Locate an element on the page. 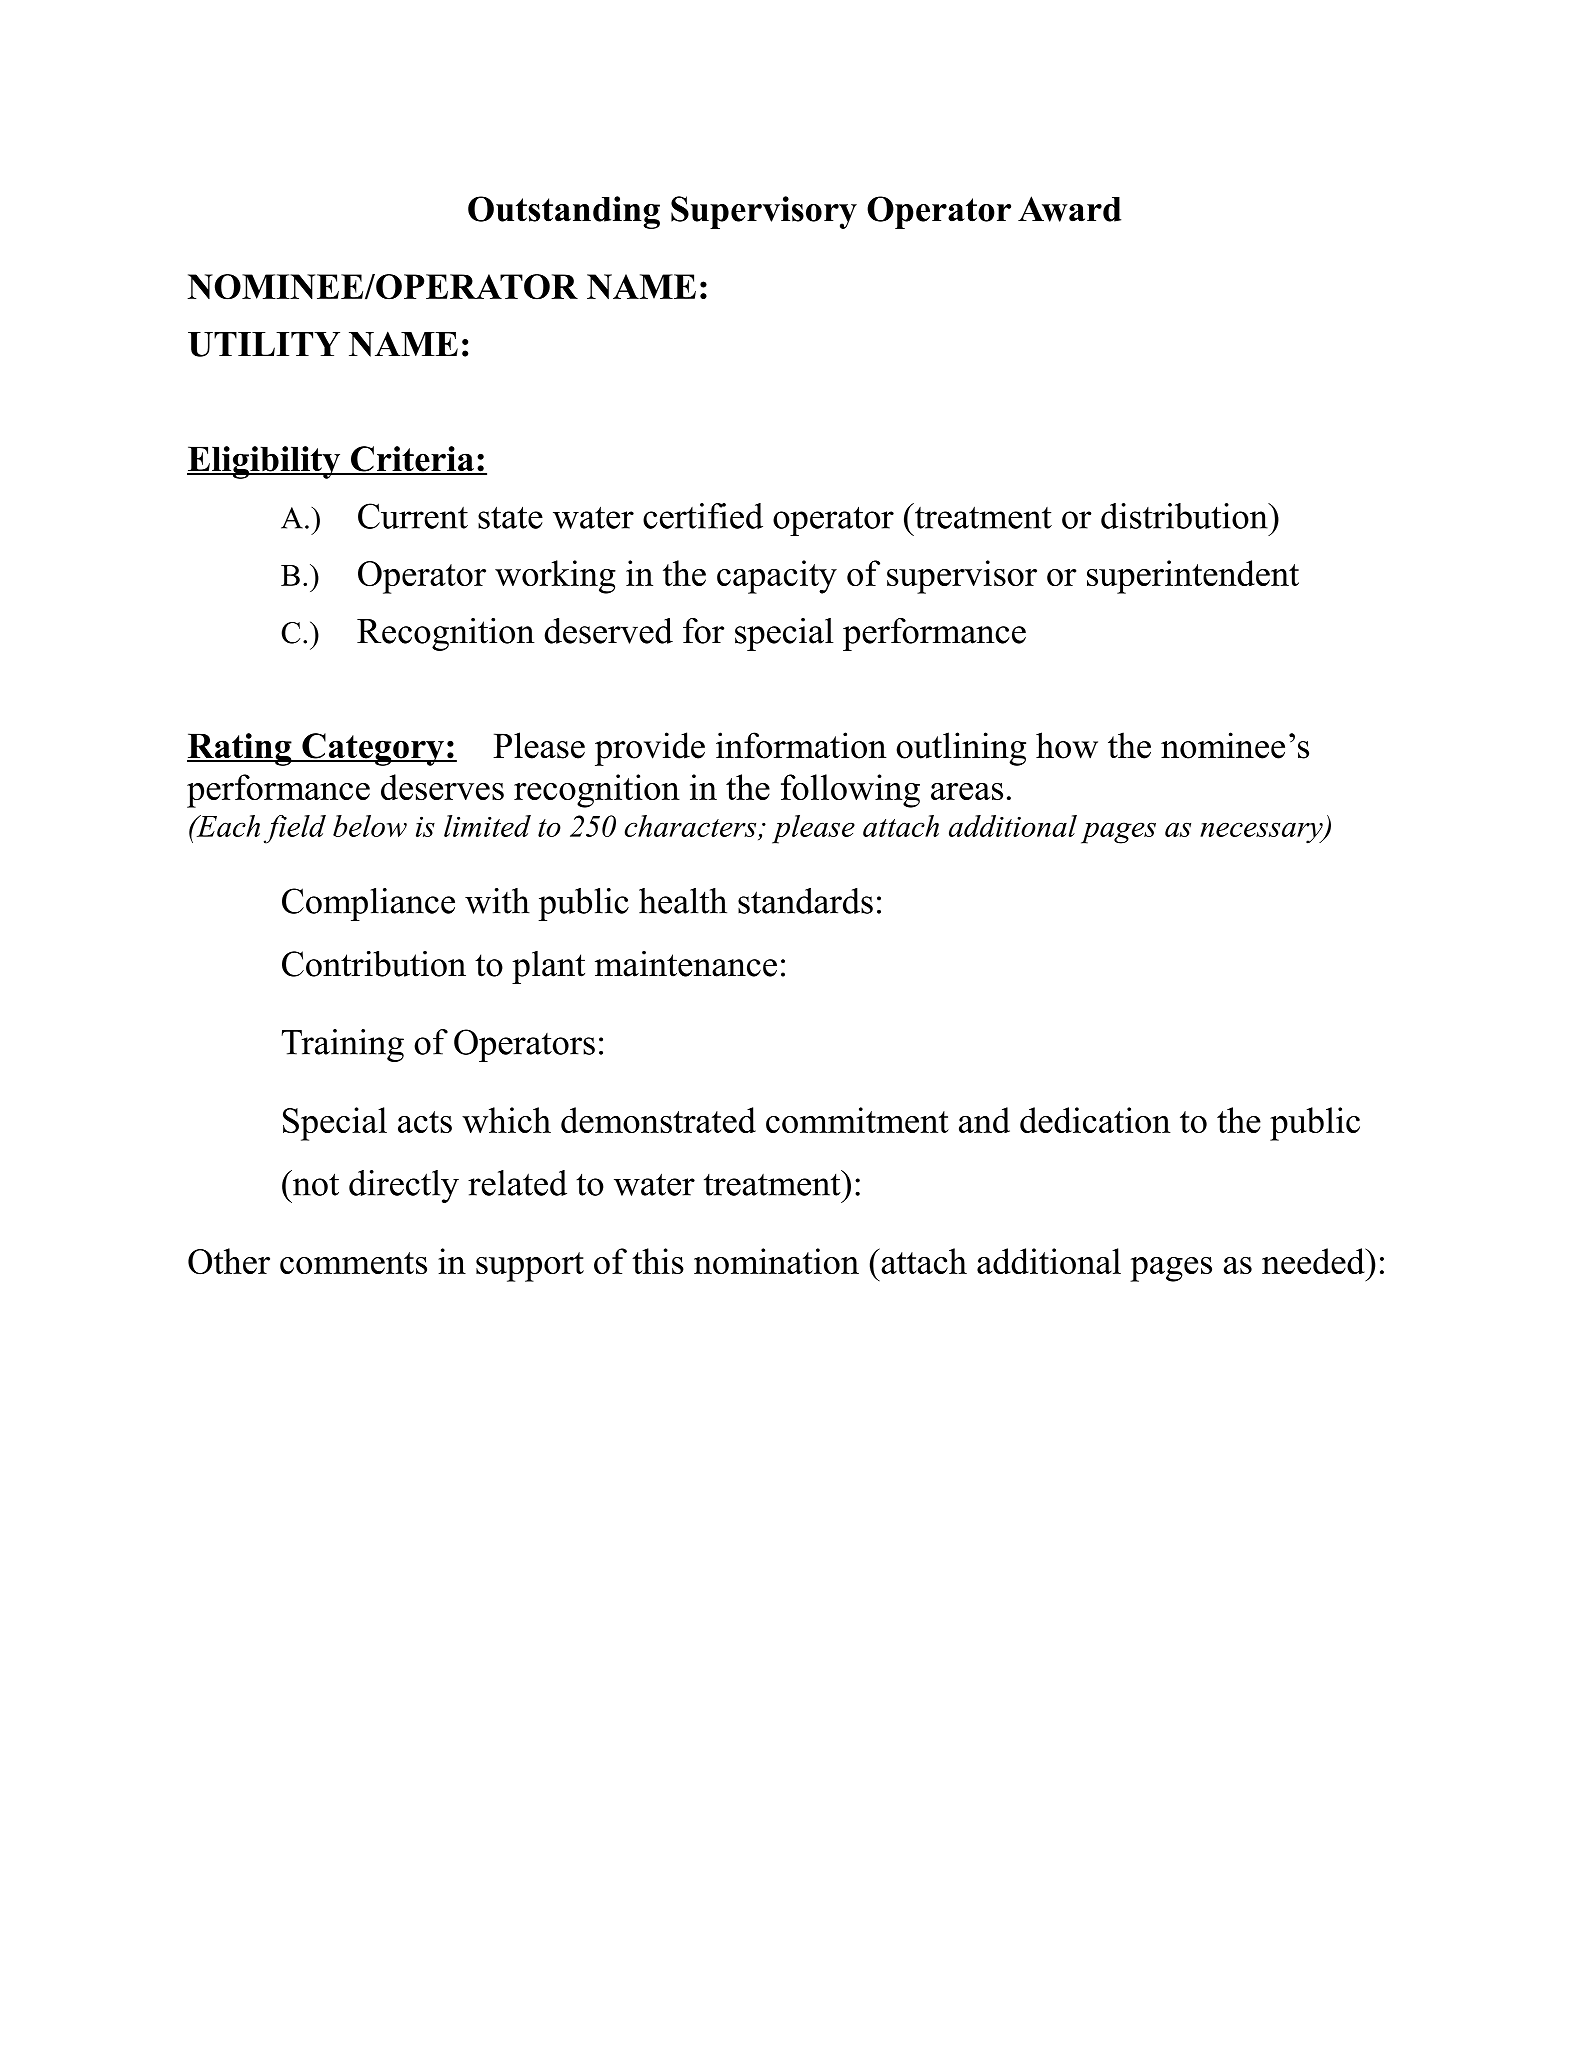  Criteria is located at coordinates (412, 460).
